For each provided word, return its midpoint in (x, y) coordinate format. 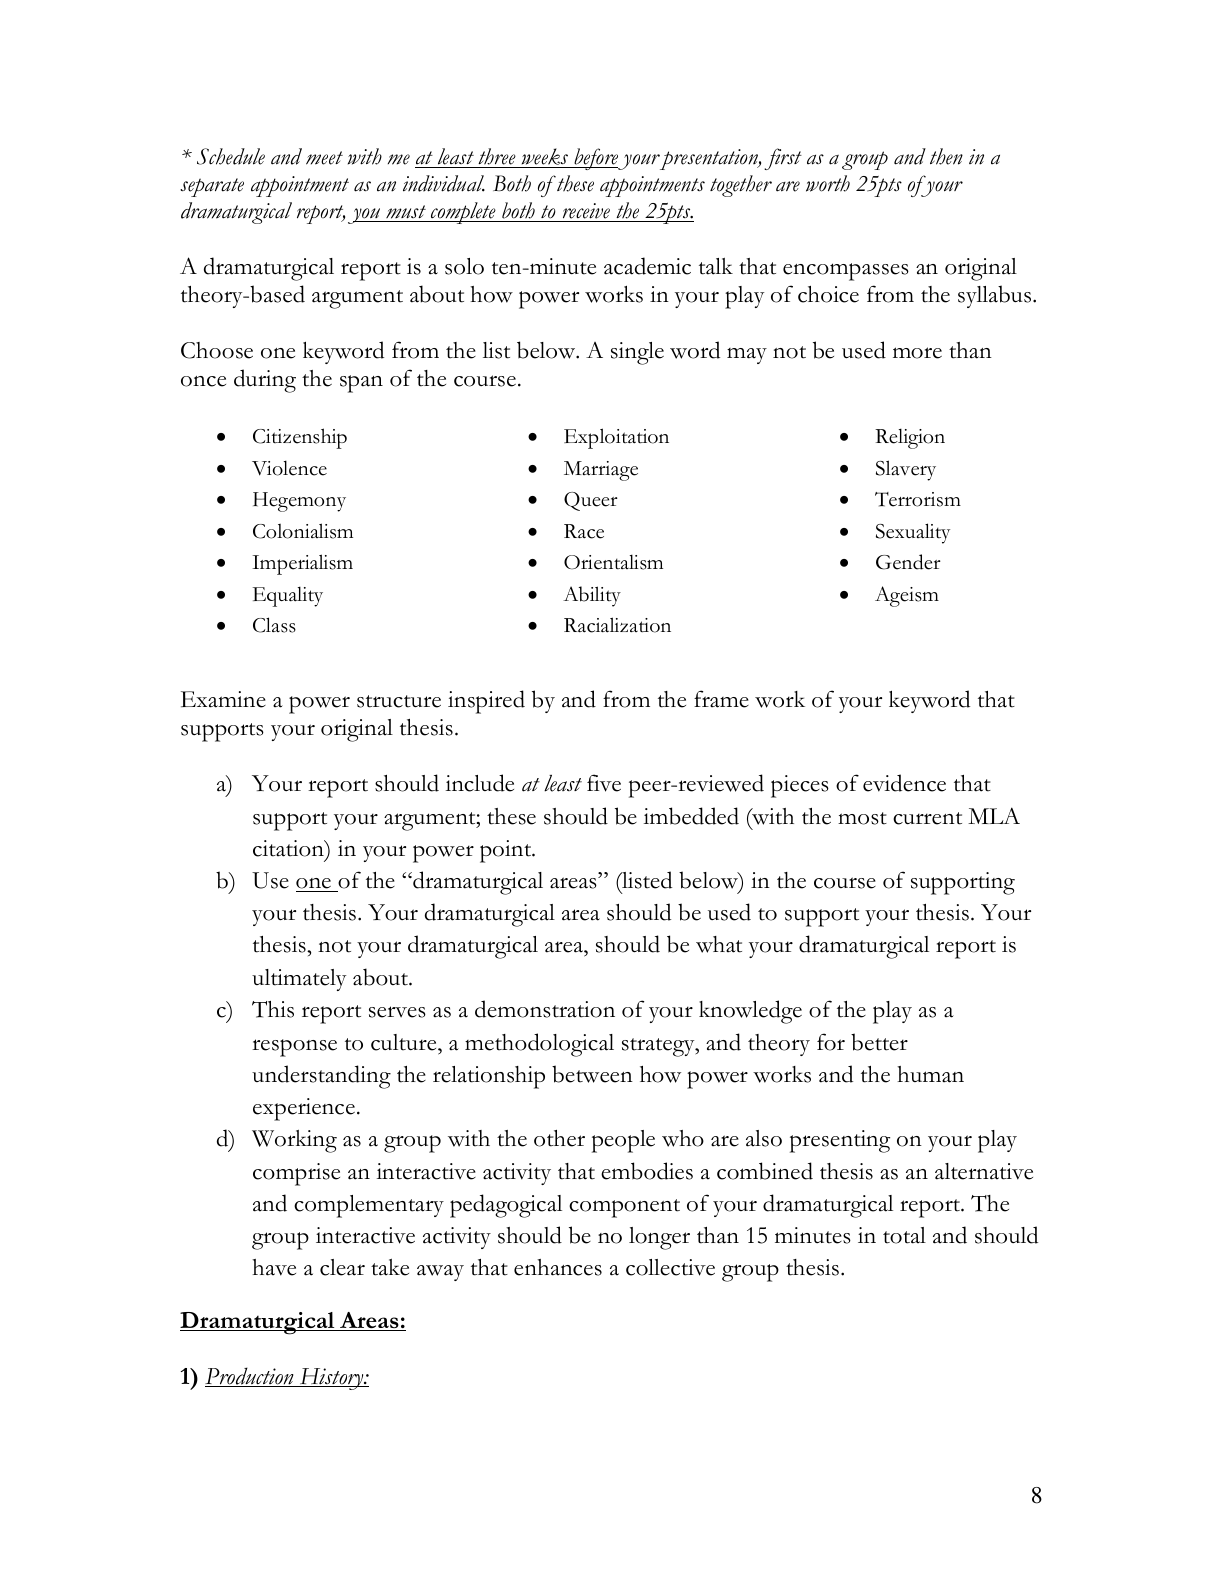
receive (586, 212)
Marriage (601, 471)
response (294, 1048)
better (879, 1042)
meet (324, 158)
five (604, 783)
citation (289, 848)
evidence (904, 783)
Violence (289, 468)
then (946, 156)
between (592, 1074)
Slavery (906, 470)
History (331, 1379)
